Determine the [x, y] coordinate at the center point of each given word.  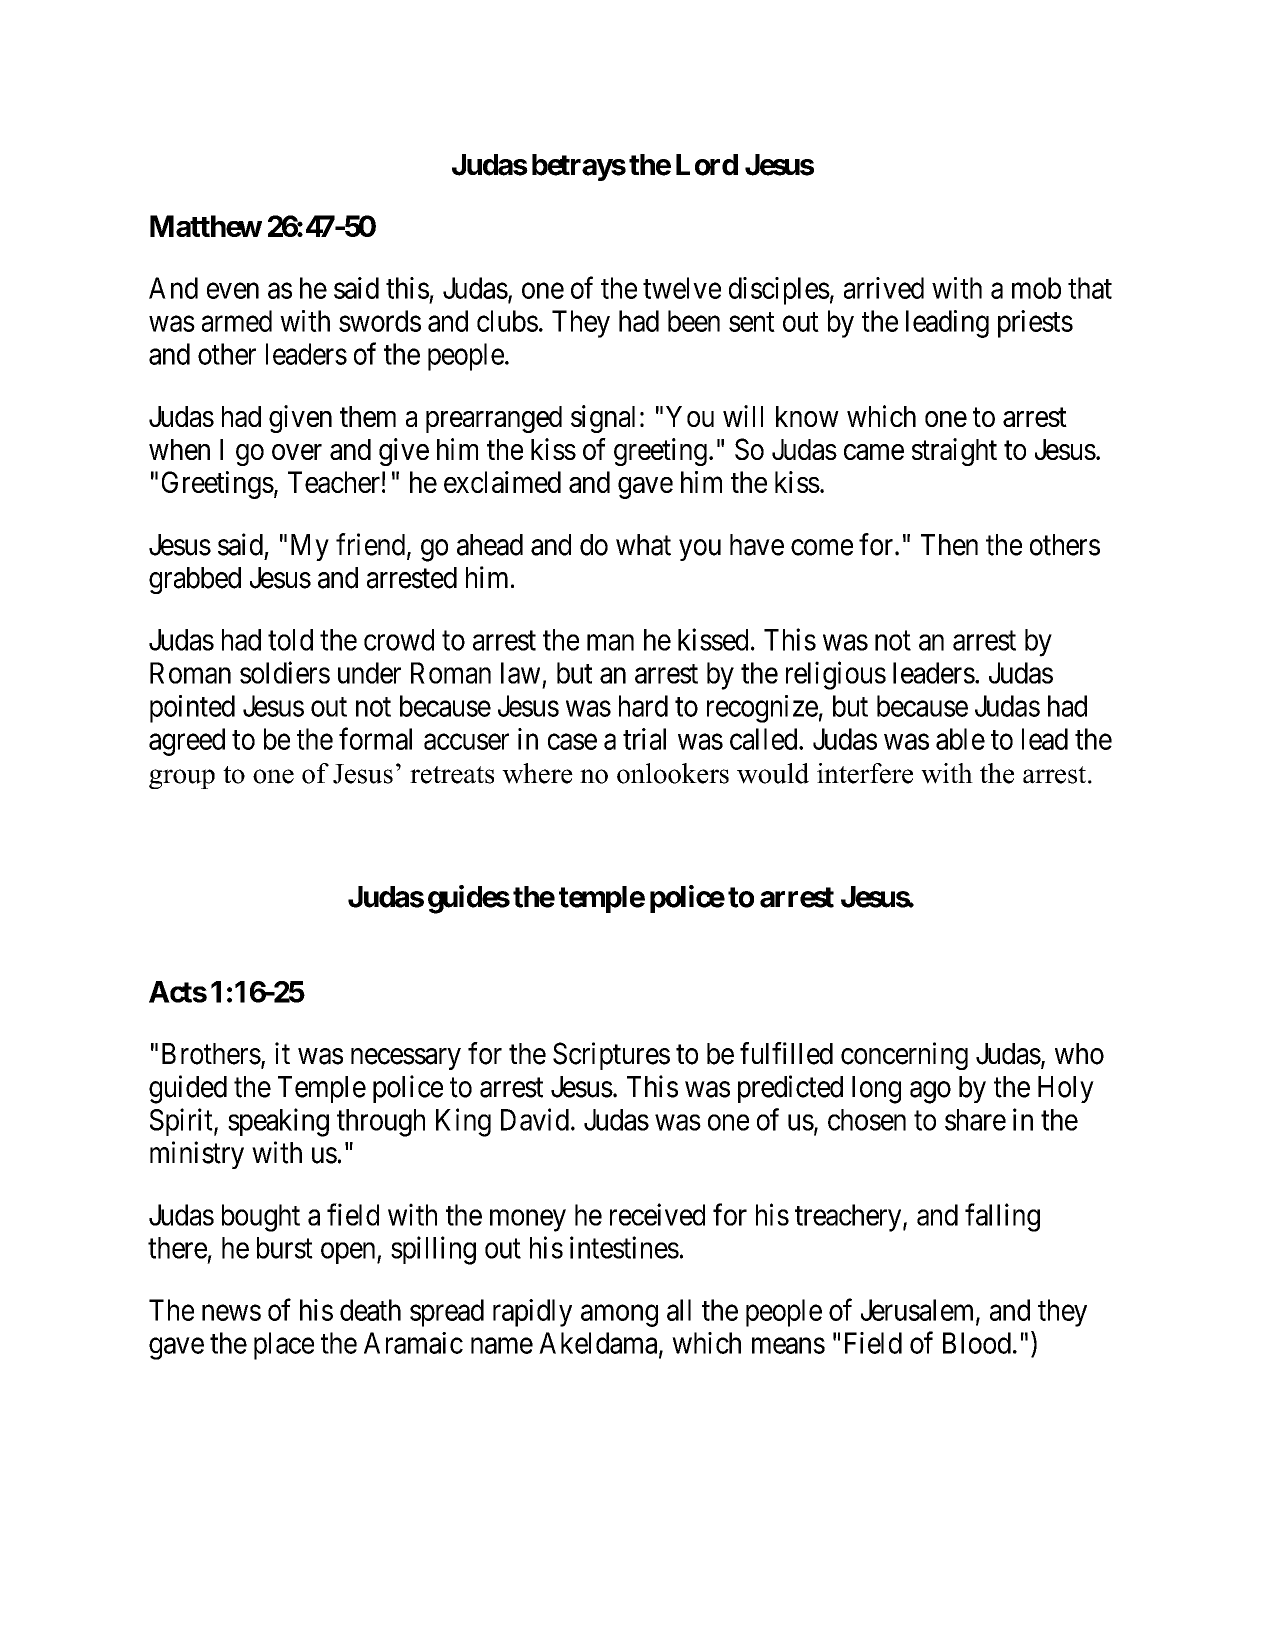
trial [644, 739]
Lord [707, 165]
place [284, 1346]
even [233, 291]
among [619, 1316]
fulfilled [786, 1053]
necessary [406, 1059]
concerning [904, 1056]
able [960, 739]
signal [603, 419]
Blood [977, 1343]
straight [954, 452]
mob [1036, 288]
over [297, 452]
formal [375, 738]
